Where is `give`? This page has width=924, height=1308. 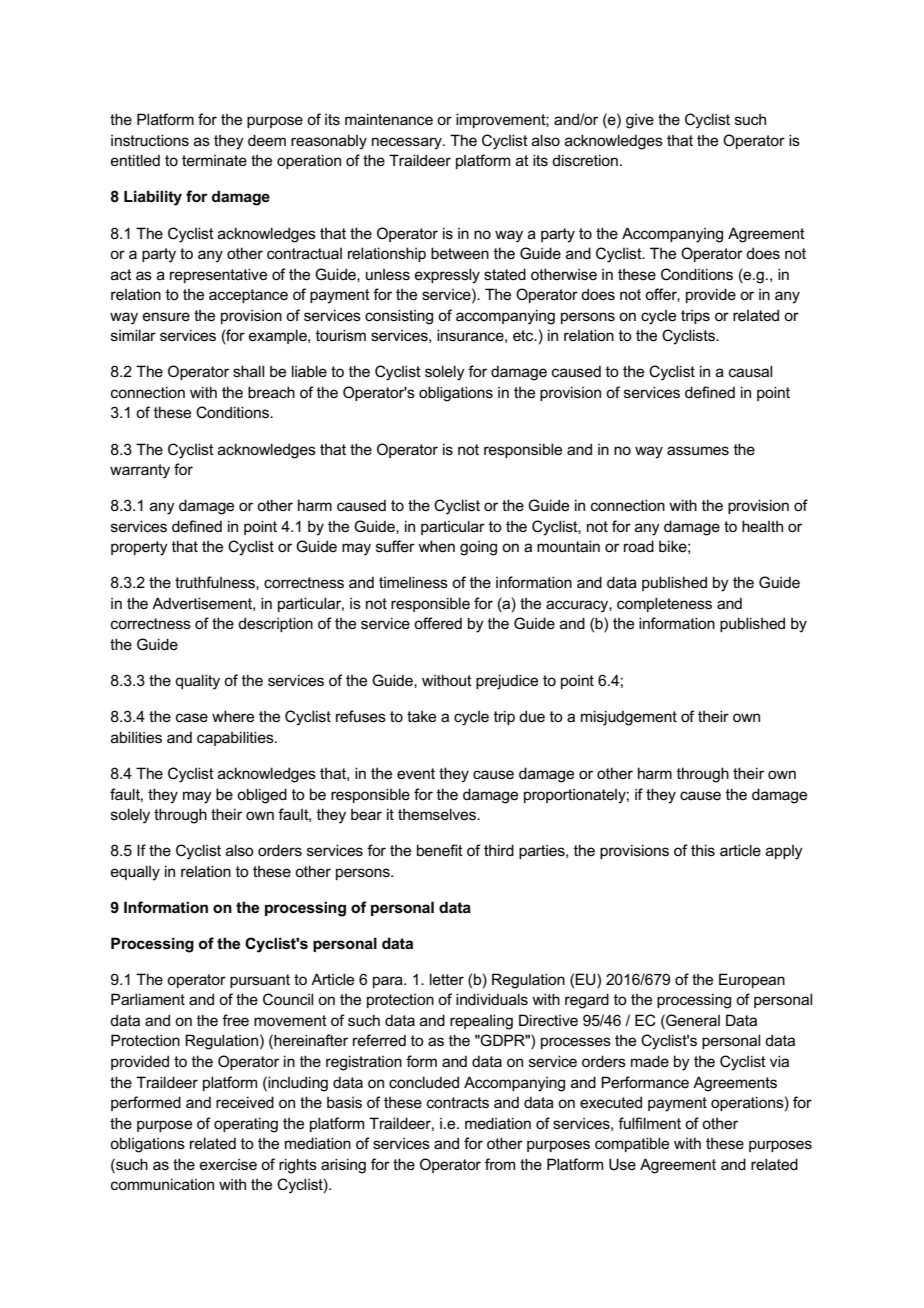 give is located at coordinates (640, 121).
